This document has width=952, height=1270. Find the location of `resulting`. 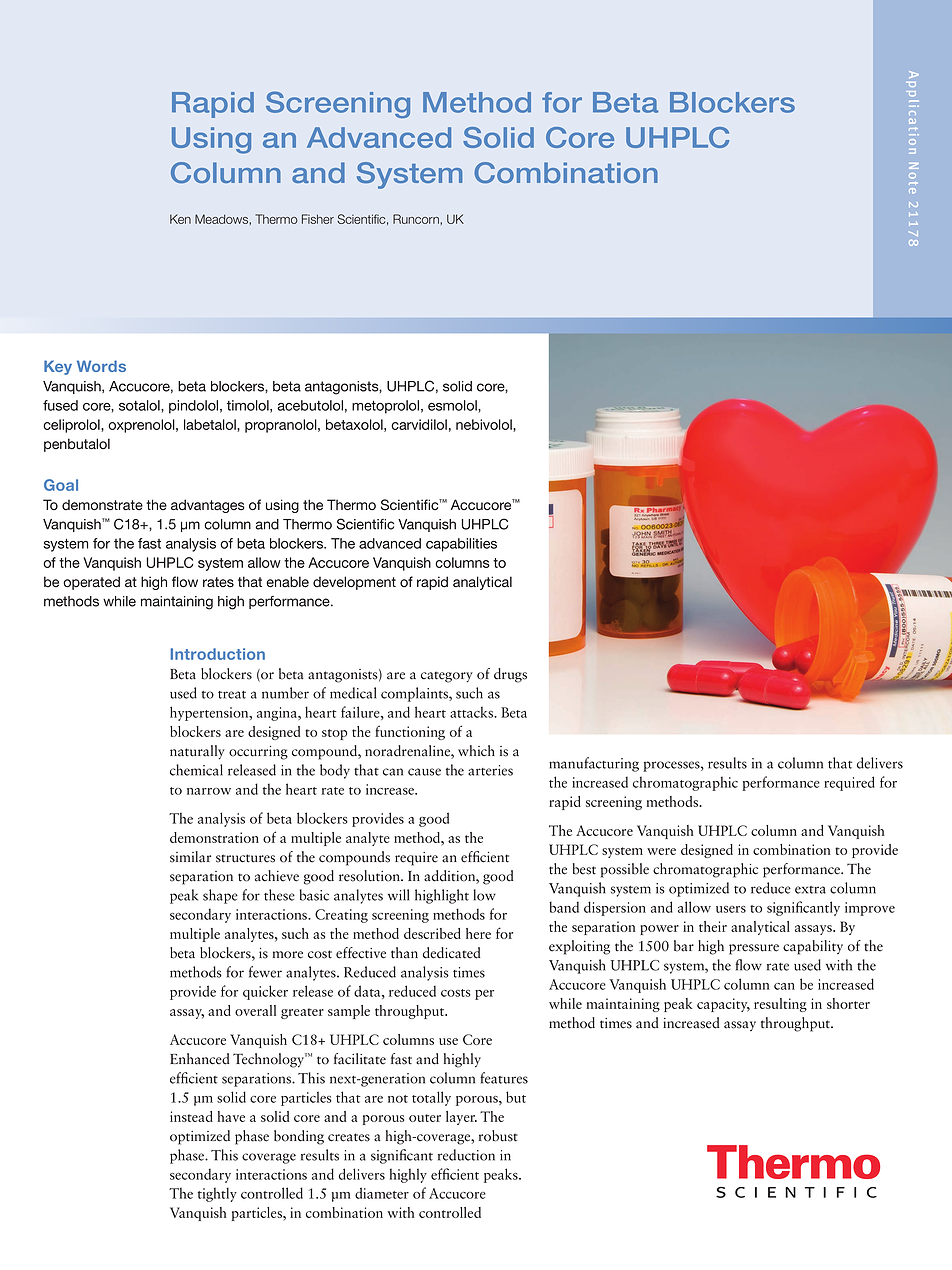

resulting is located at coordinates (780, 1005).
